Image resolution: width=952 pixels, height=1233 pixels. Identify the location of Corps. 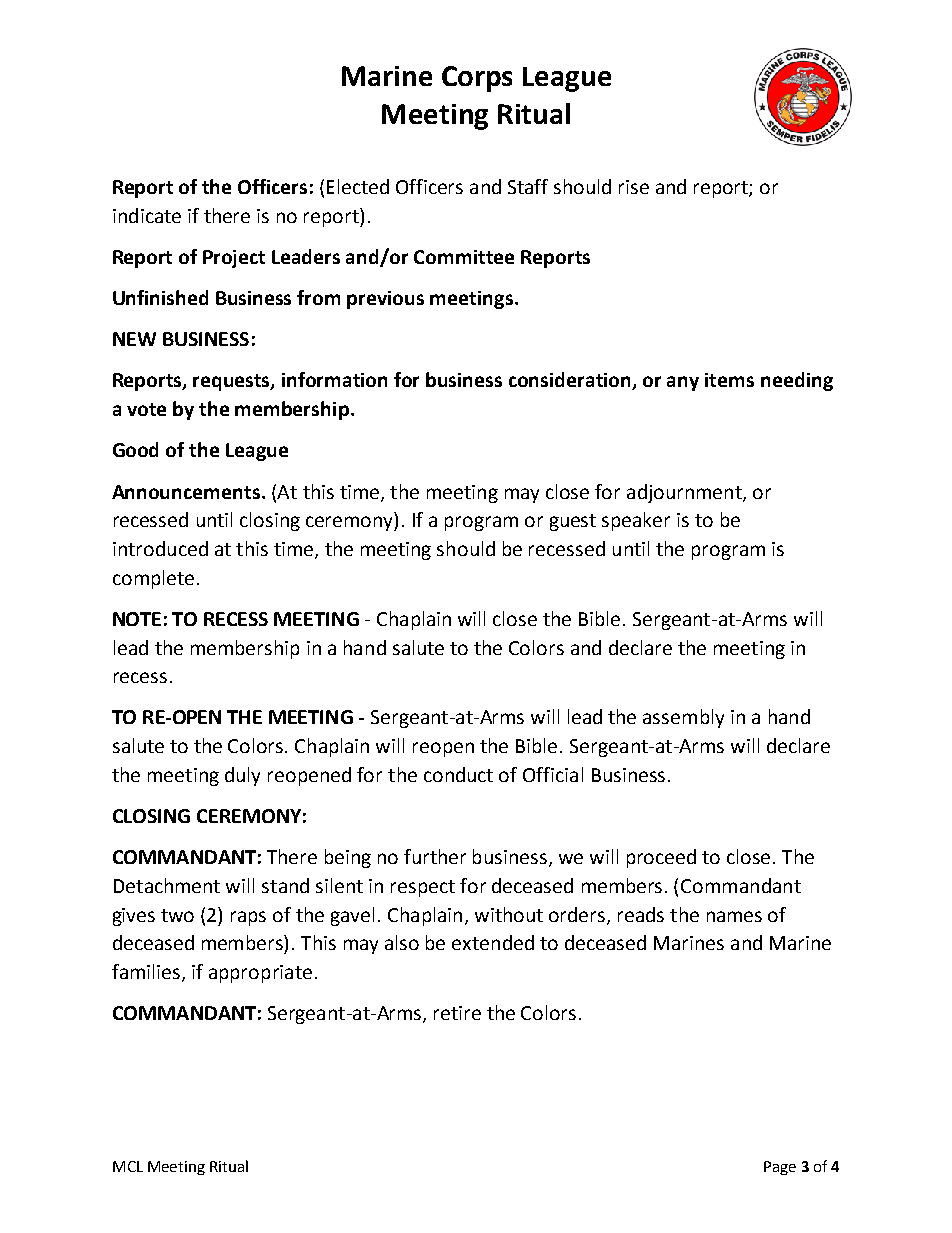
(477, 79).
